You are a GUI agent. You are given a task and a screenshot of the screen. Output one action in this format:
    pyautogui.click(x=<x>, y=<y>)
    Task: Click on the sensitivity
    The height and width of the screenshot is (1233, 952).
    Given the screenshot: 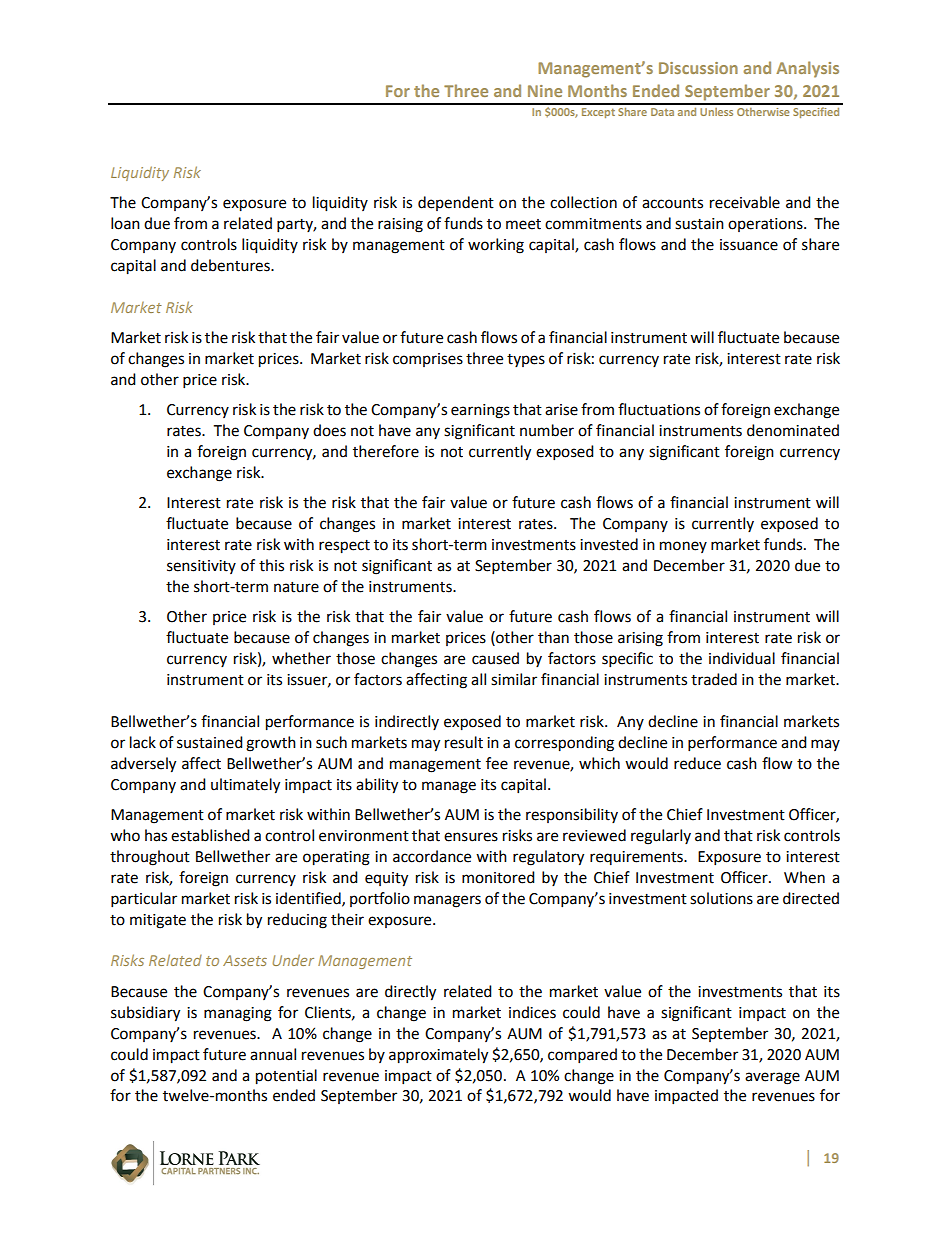 What is the action you would take?
    pyautogui.click(x=201, y=567)
